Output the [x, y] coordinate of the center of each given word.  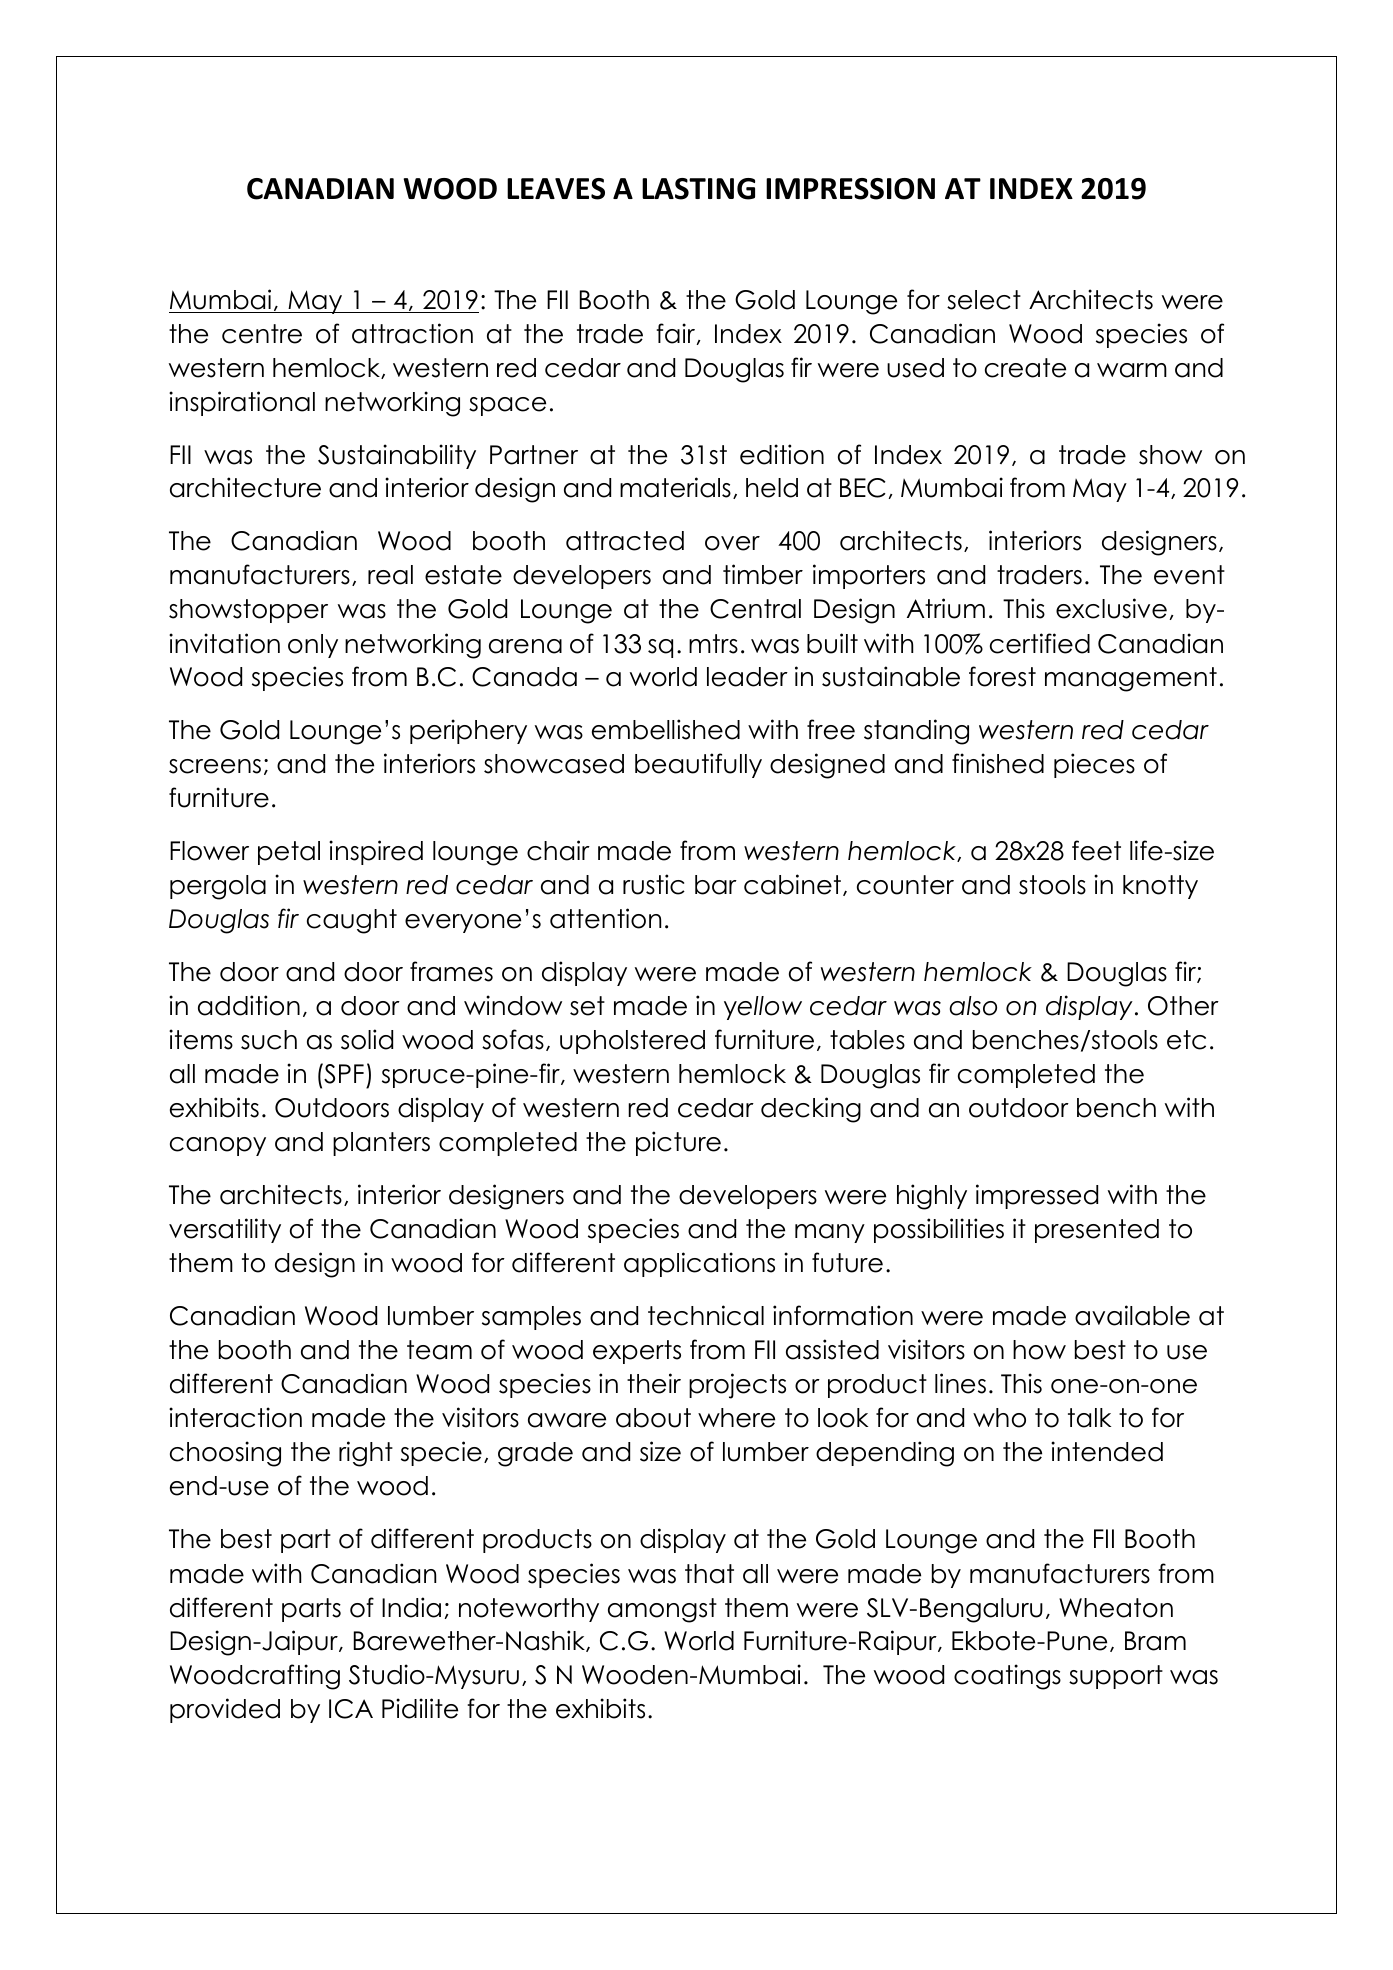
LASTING [698, 189]
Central [755, 609]
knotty [1160, 887]
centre [262, 334]
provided [225, 1710]
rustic [654, 884]
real [390, 575]
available [1132, 1315]
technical [706, 1315]
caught [352, 921]
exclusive [1111, 608]
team [439, 1350]
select [984, 300]
